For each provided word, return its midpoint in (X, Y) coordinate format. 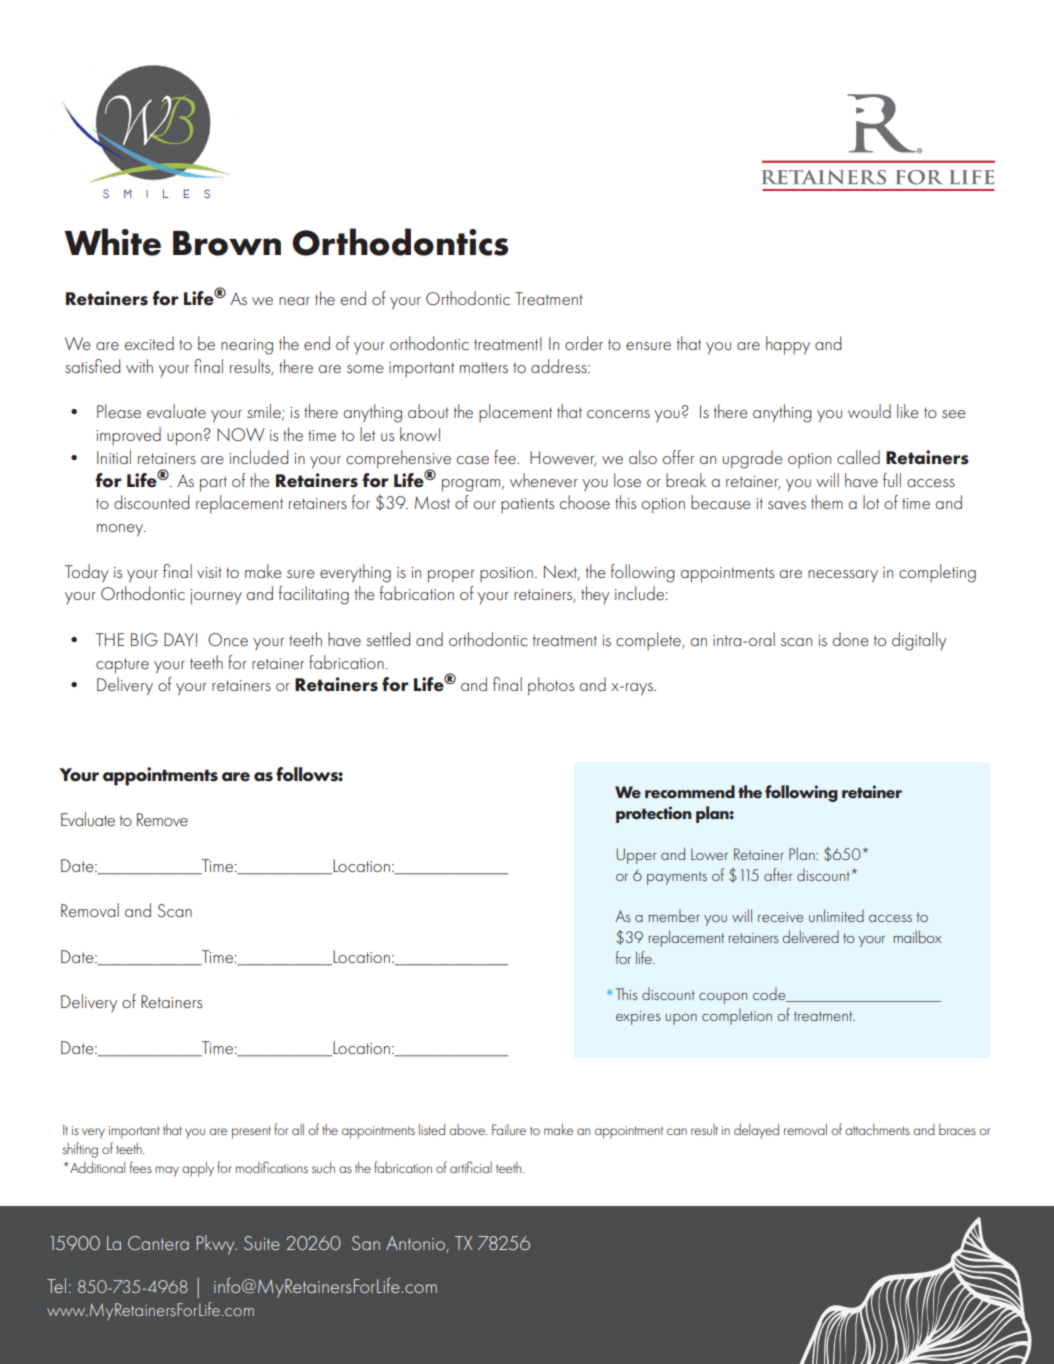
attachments (877, 1129)
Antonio (416, 1244)
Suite (262, 1243)
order (584, 343)
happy (788, 345)
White (112, 242)
